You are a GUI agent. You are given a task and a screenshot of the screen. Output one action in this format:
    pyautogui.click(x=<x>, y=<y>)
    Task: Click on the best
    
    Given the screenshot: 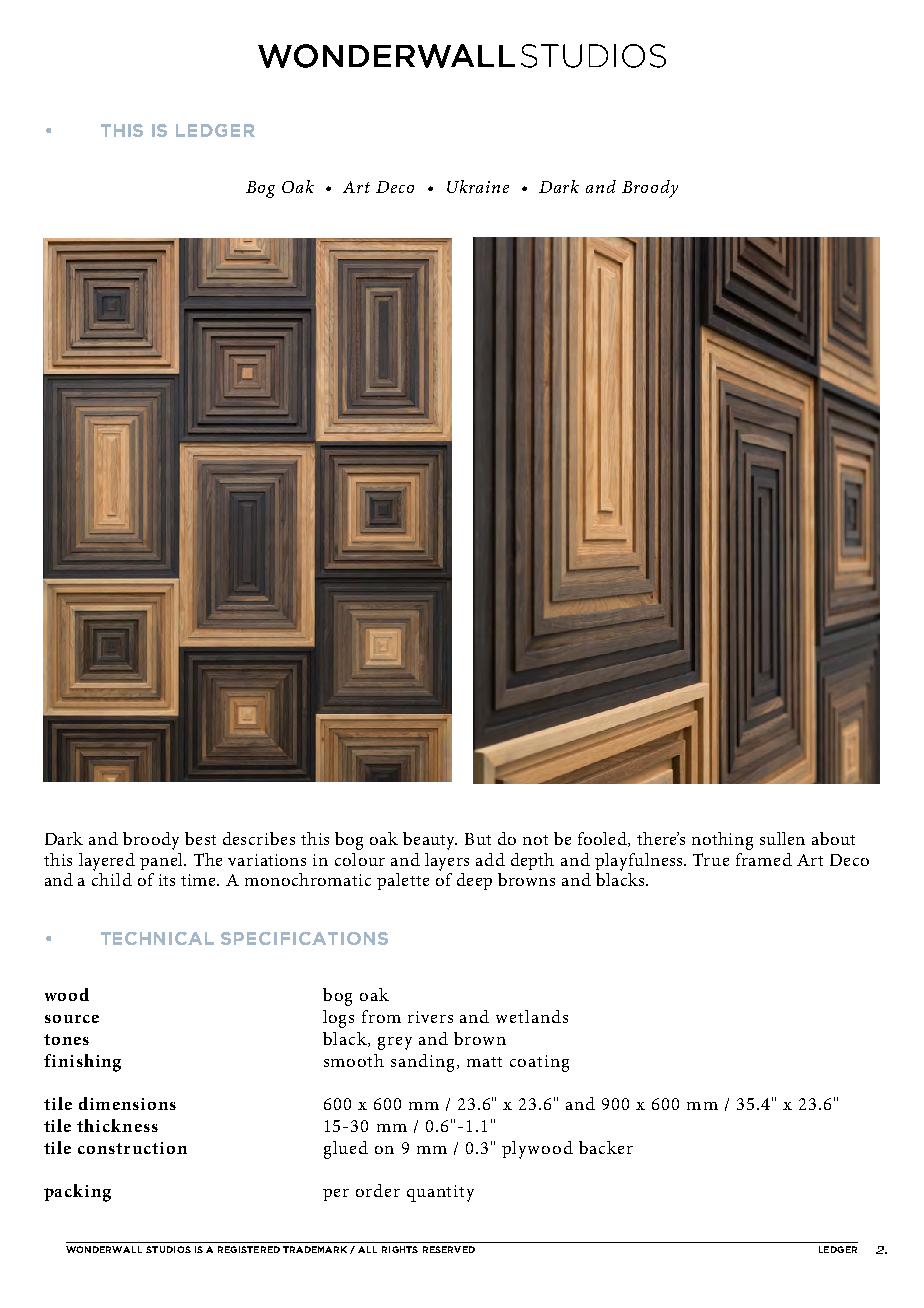 What is the action you would take?
    pyautogui.click(x=200, y=838)
